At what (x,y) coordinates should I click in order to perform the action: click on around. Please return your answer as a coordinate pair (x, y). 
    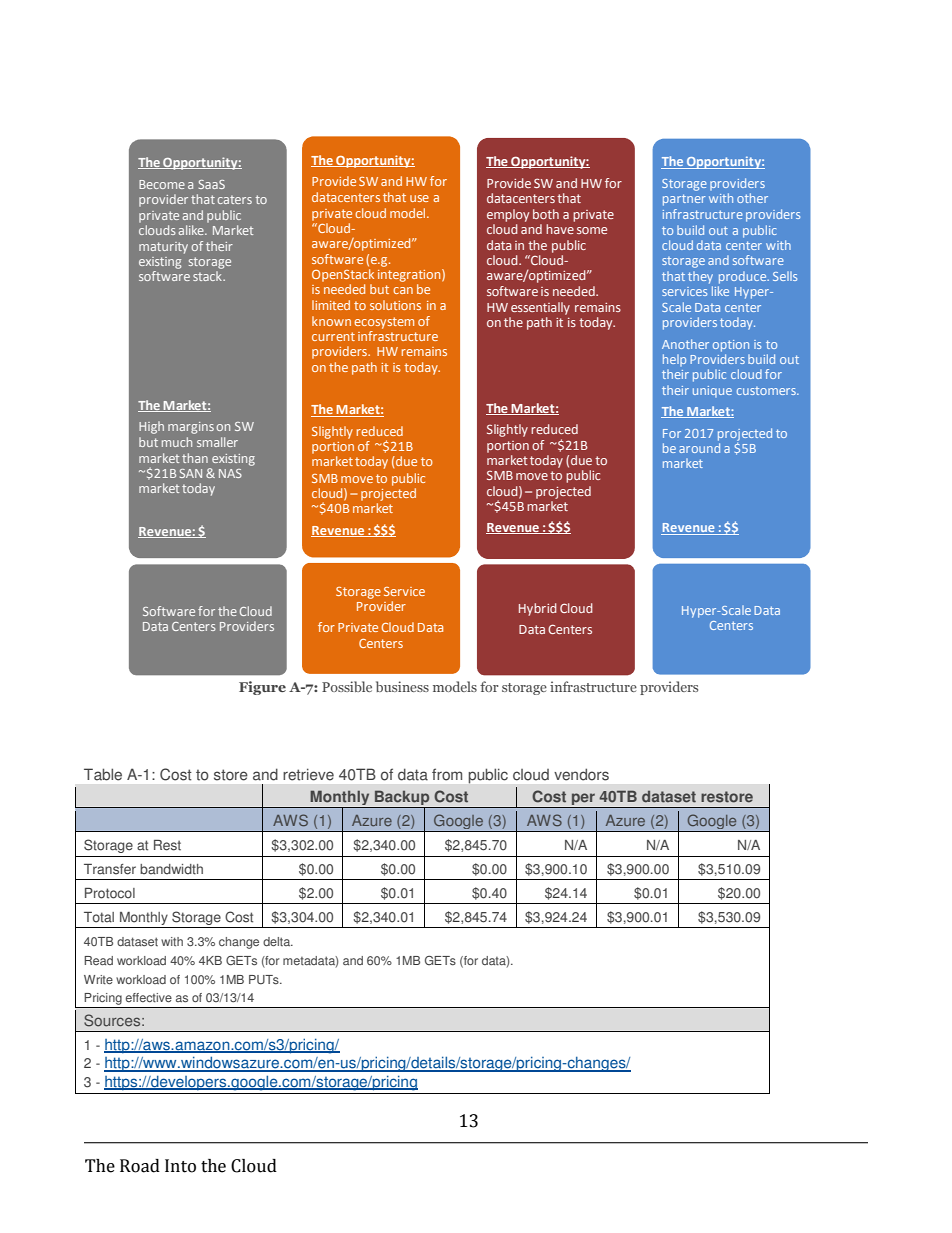
    Looking at the image, I should click on (699, 448).
